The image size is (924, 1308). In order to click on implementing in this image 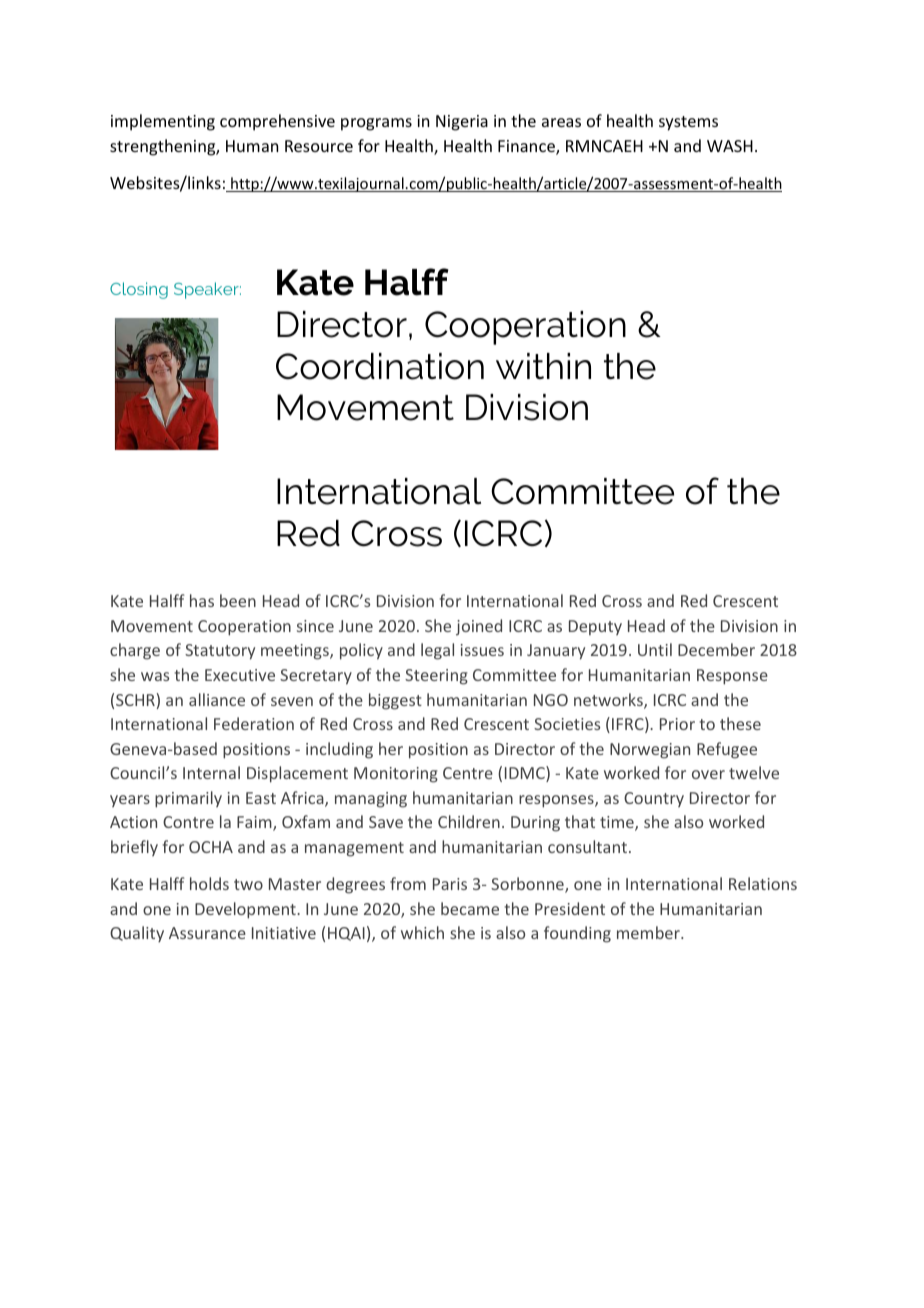, I will do `click(163, 122)`.
